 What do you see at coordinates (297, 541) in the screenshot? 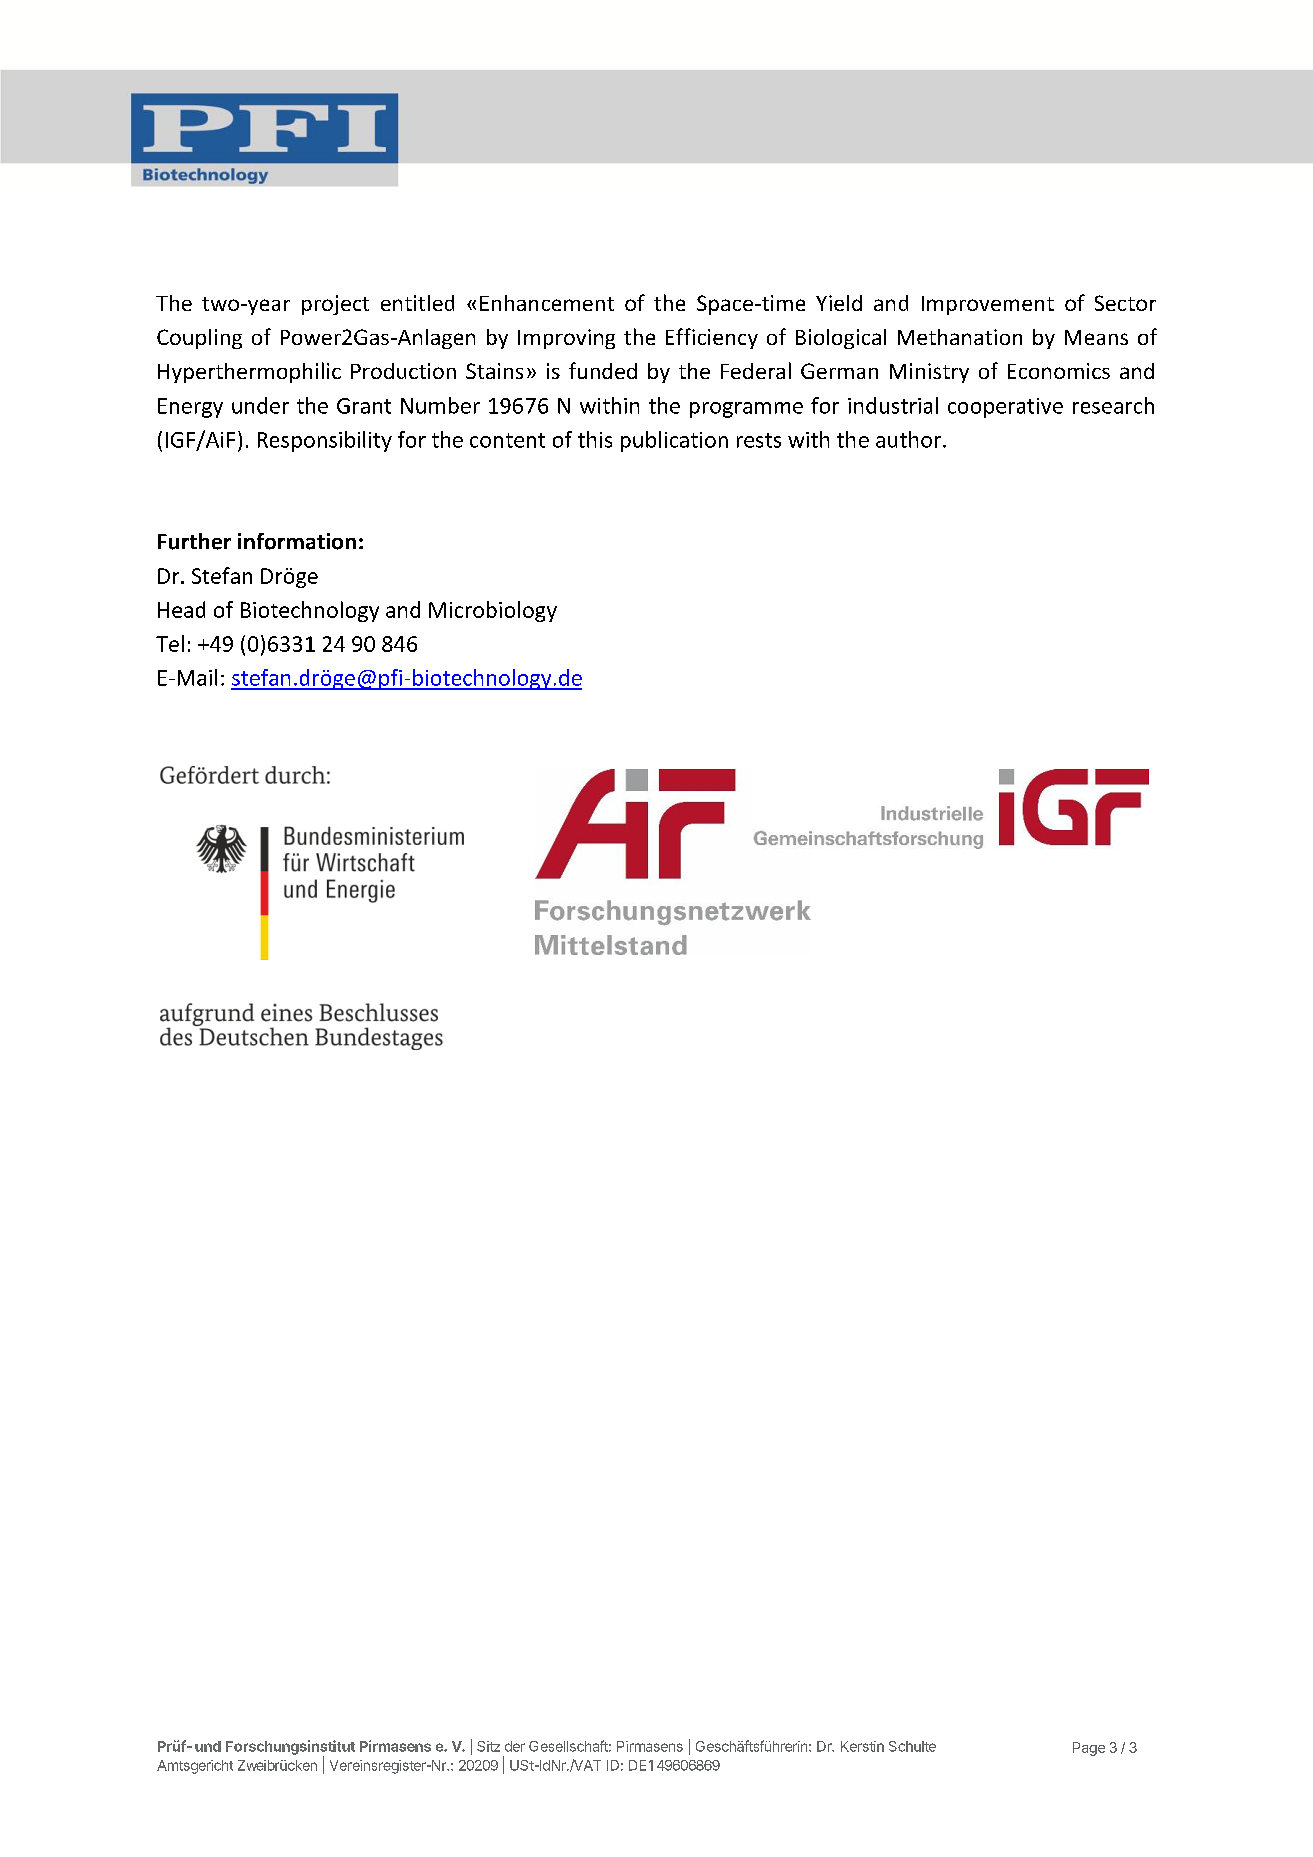
I see `information` at bounding box center [297, 541].
